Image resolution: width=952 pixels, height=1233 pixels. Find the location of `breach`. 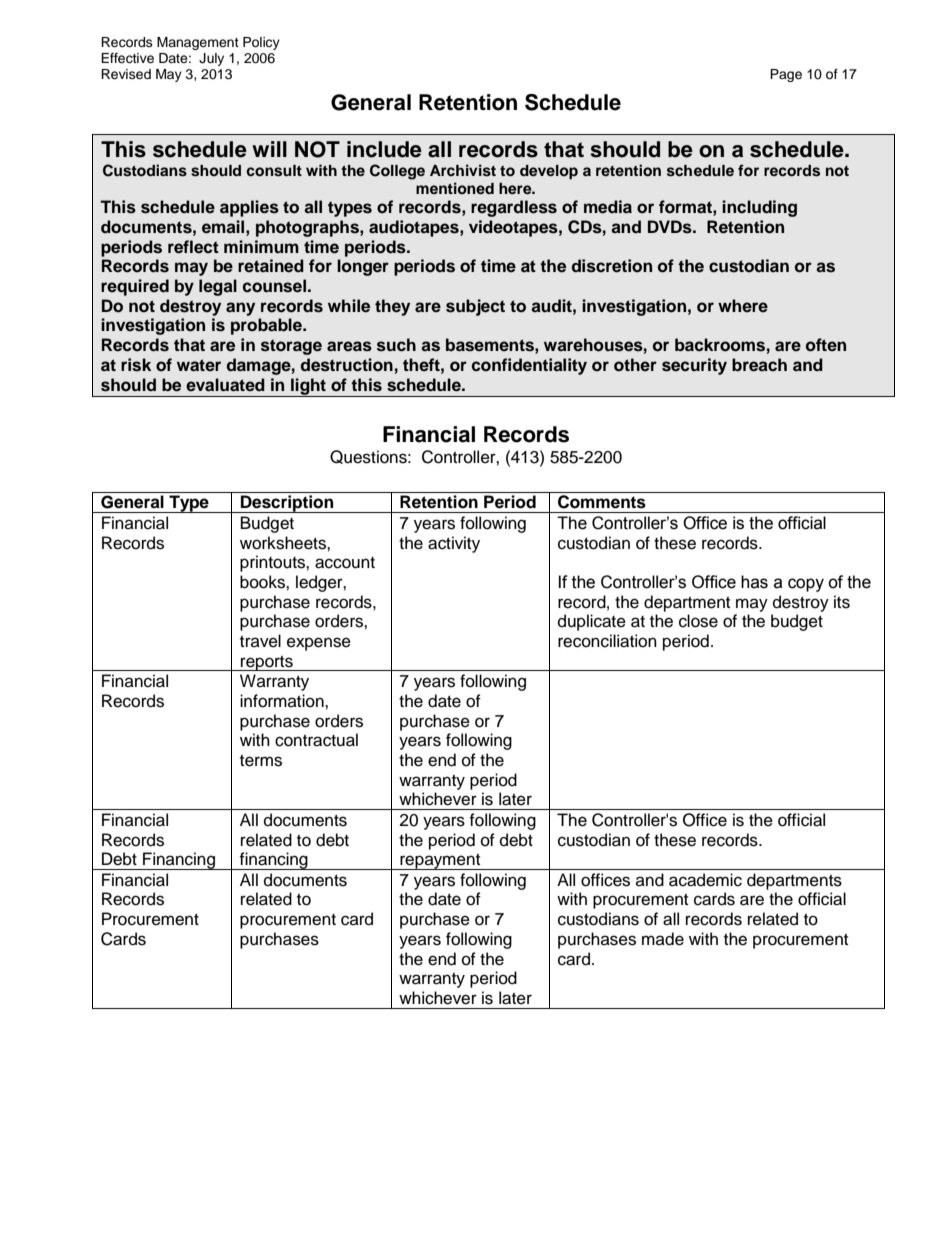

breach is located at coordinates (759, 365).
